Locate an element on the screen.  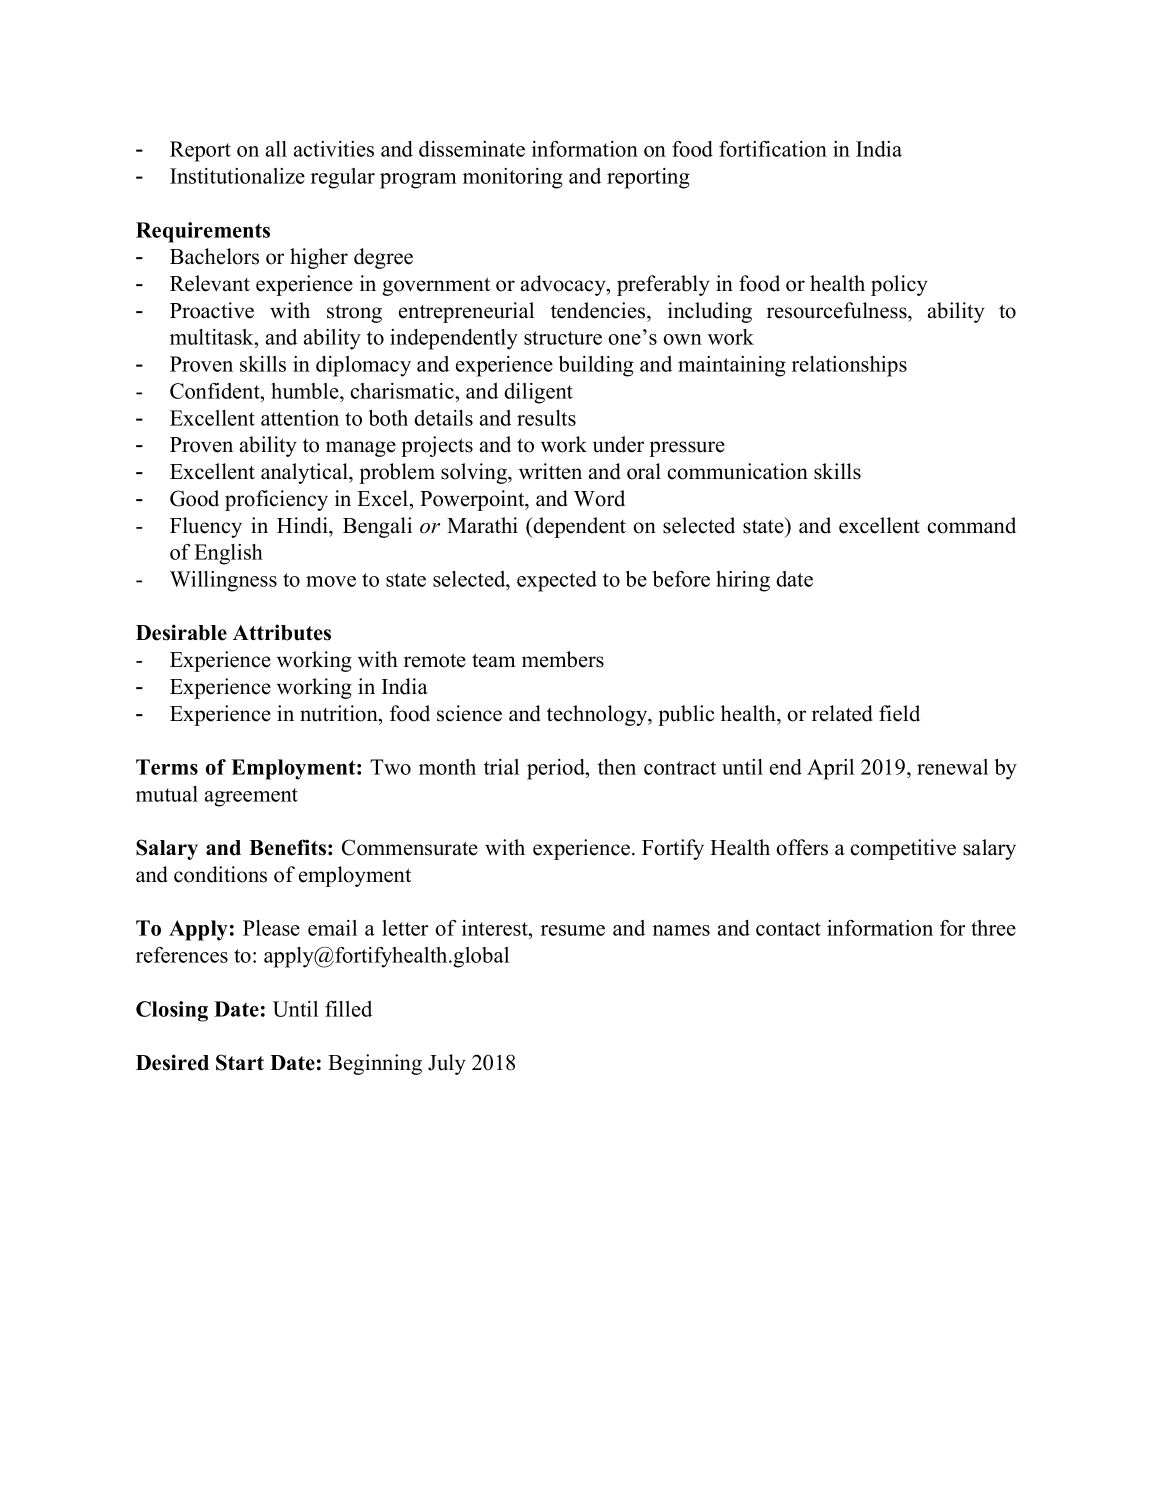
humble is located at coordinates (306, 391).
